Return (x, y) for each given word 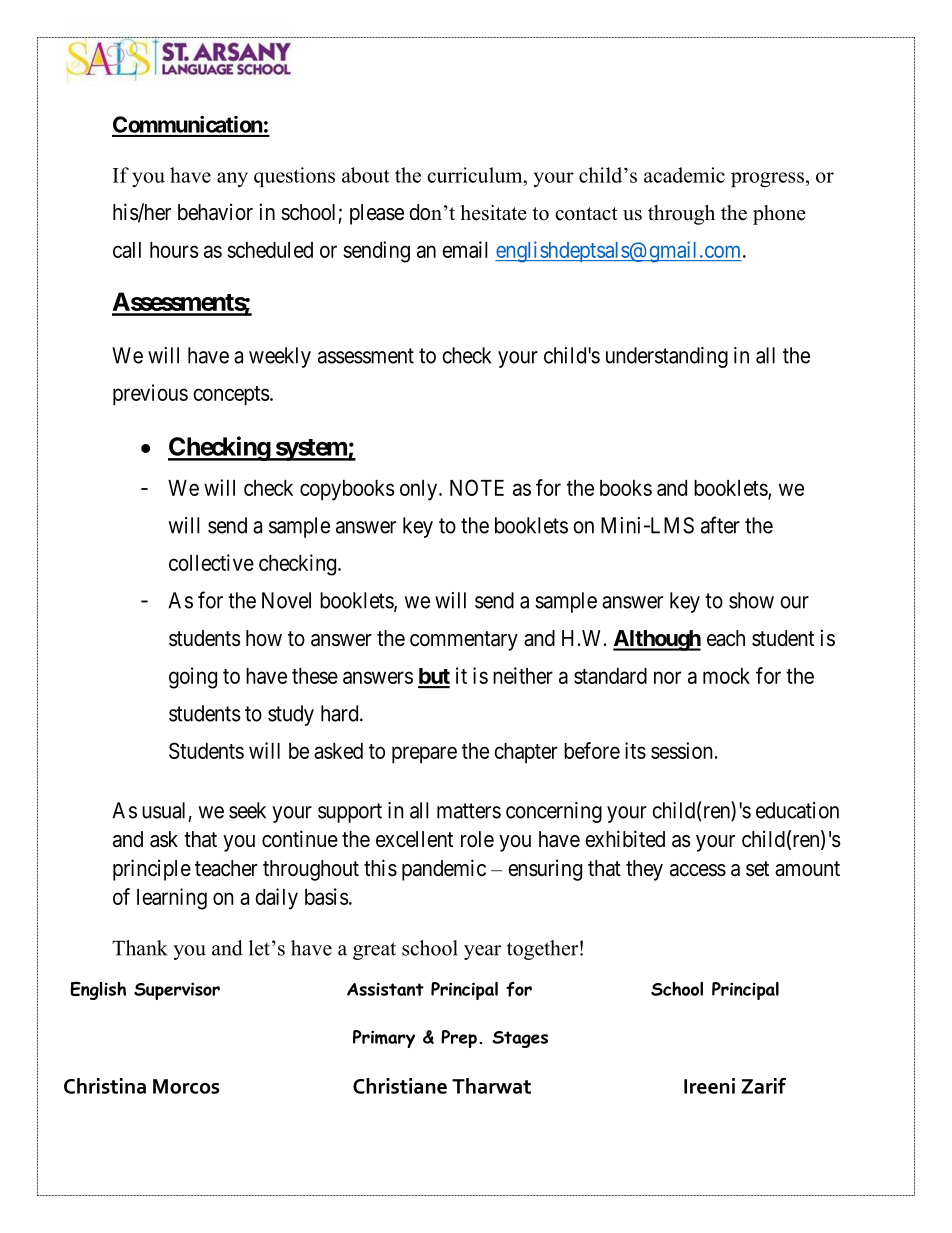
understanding (667, 357)
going (193, 678)
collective (211, 562)
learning (172, 899)
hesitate (493, 213)
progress (767, 179)
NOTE (477, 487)
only (420, 490)
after (720, 525)
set (757, 869)
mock (726, 676)
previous (150, 395)
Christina (105, 1086)
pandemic (444, 870)
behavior (215, 212)
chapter (526, 753)
